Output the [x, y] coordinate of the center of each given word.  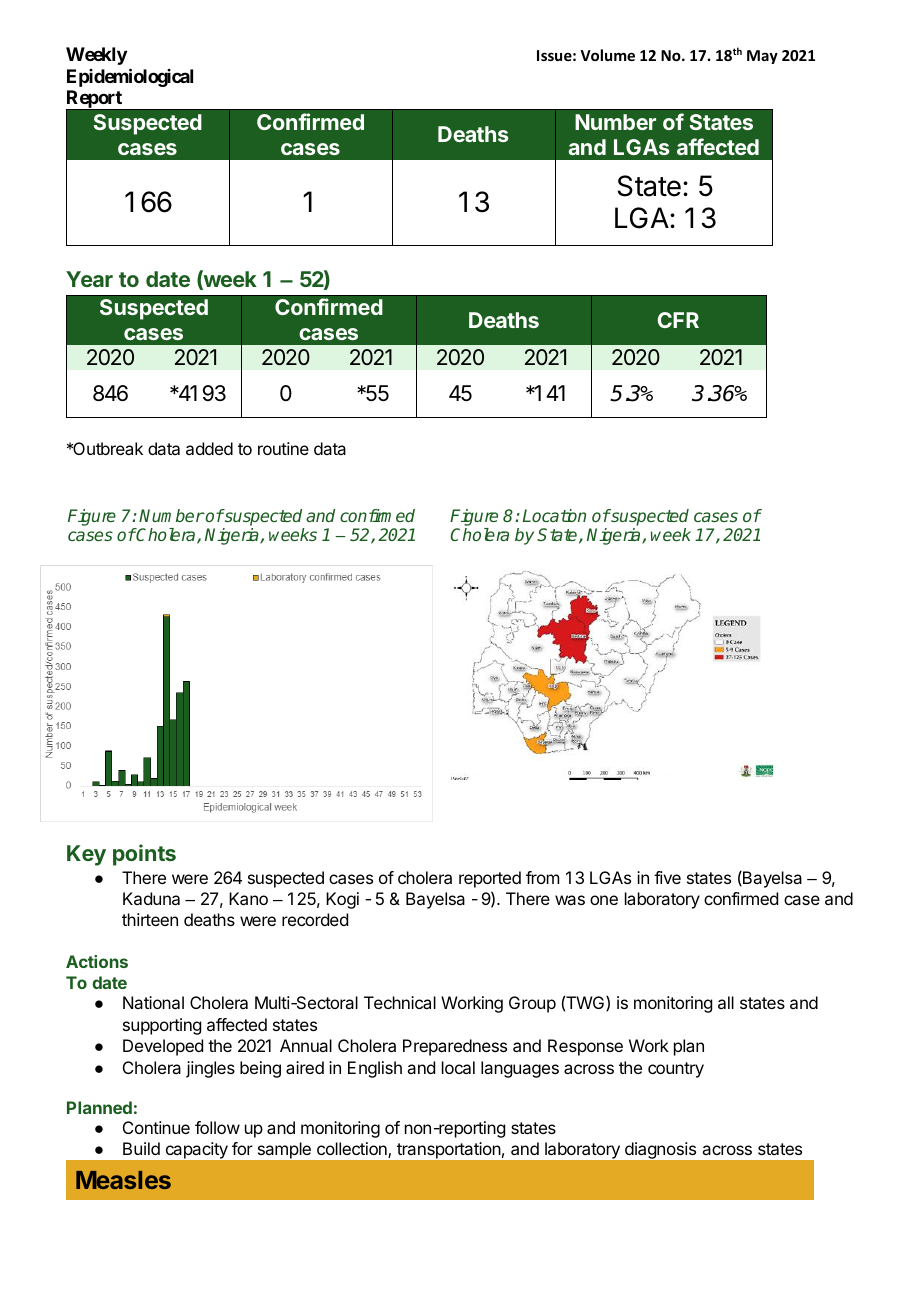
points [144, 855]
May [762, 57]
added [209, 448]
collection [353, 1150]
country [676, 1070]
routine [283, 448]
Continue [156, 1127]
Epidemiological [130, 77]
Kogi [342, 900]
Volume [608, 55]
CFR [678, 320]
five [667, 877]
